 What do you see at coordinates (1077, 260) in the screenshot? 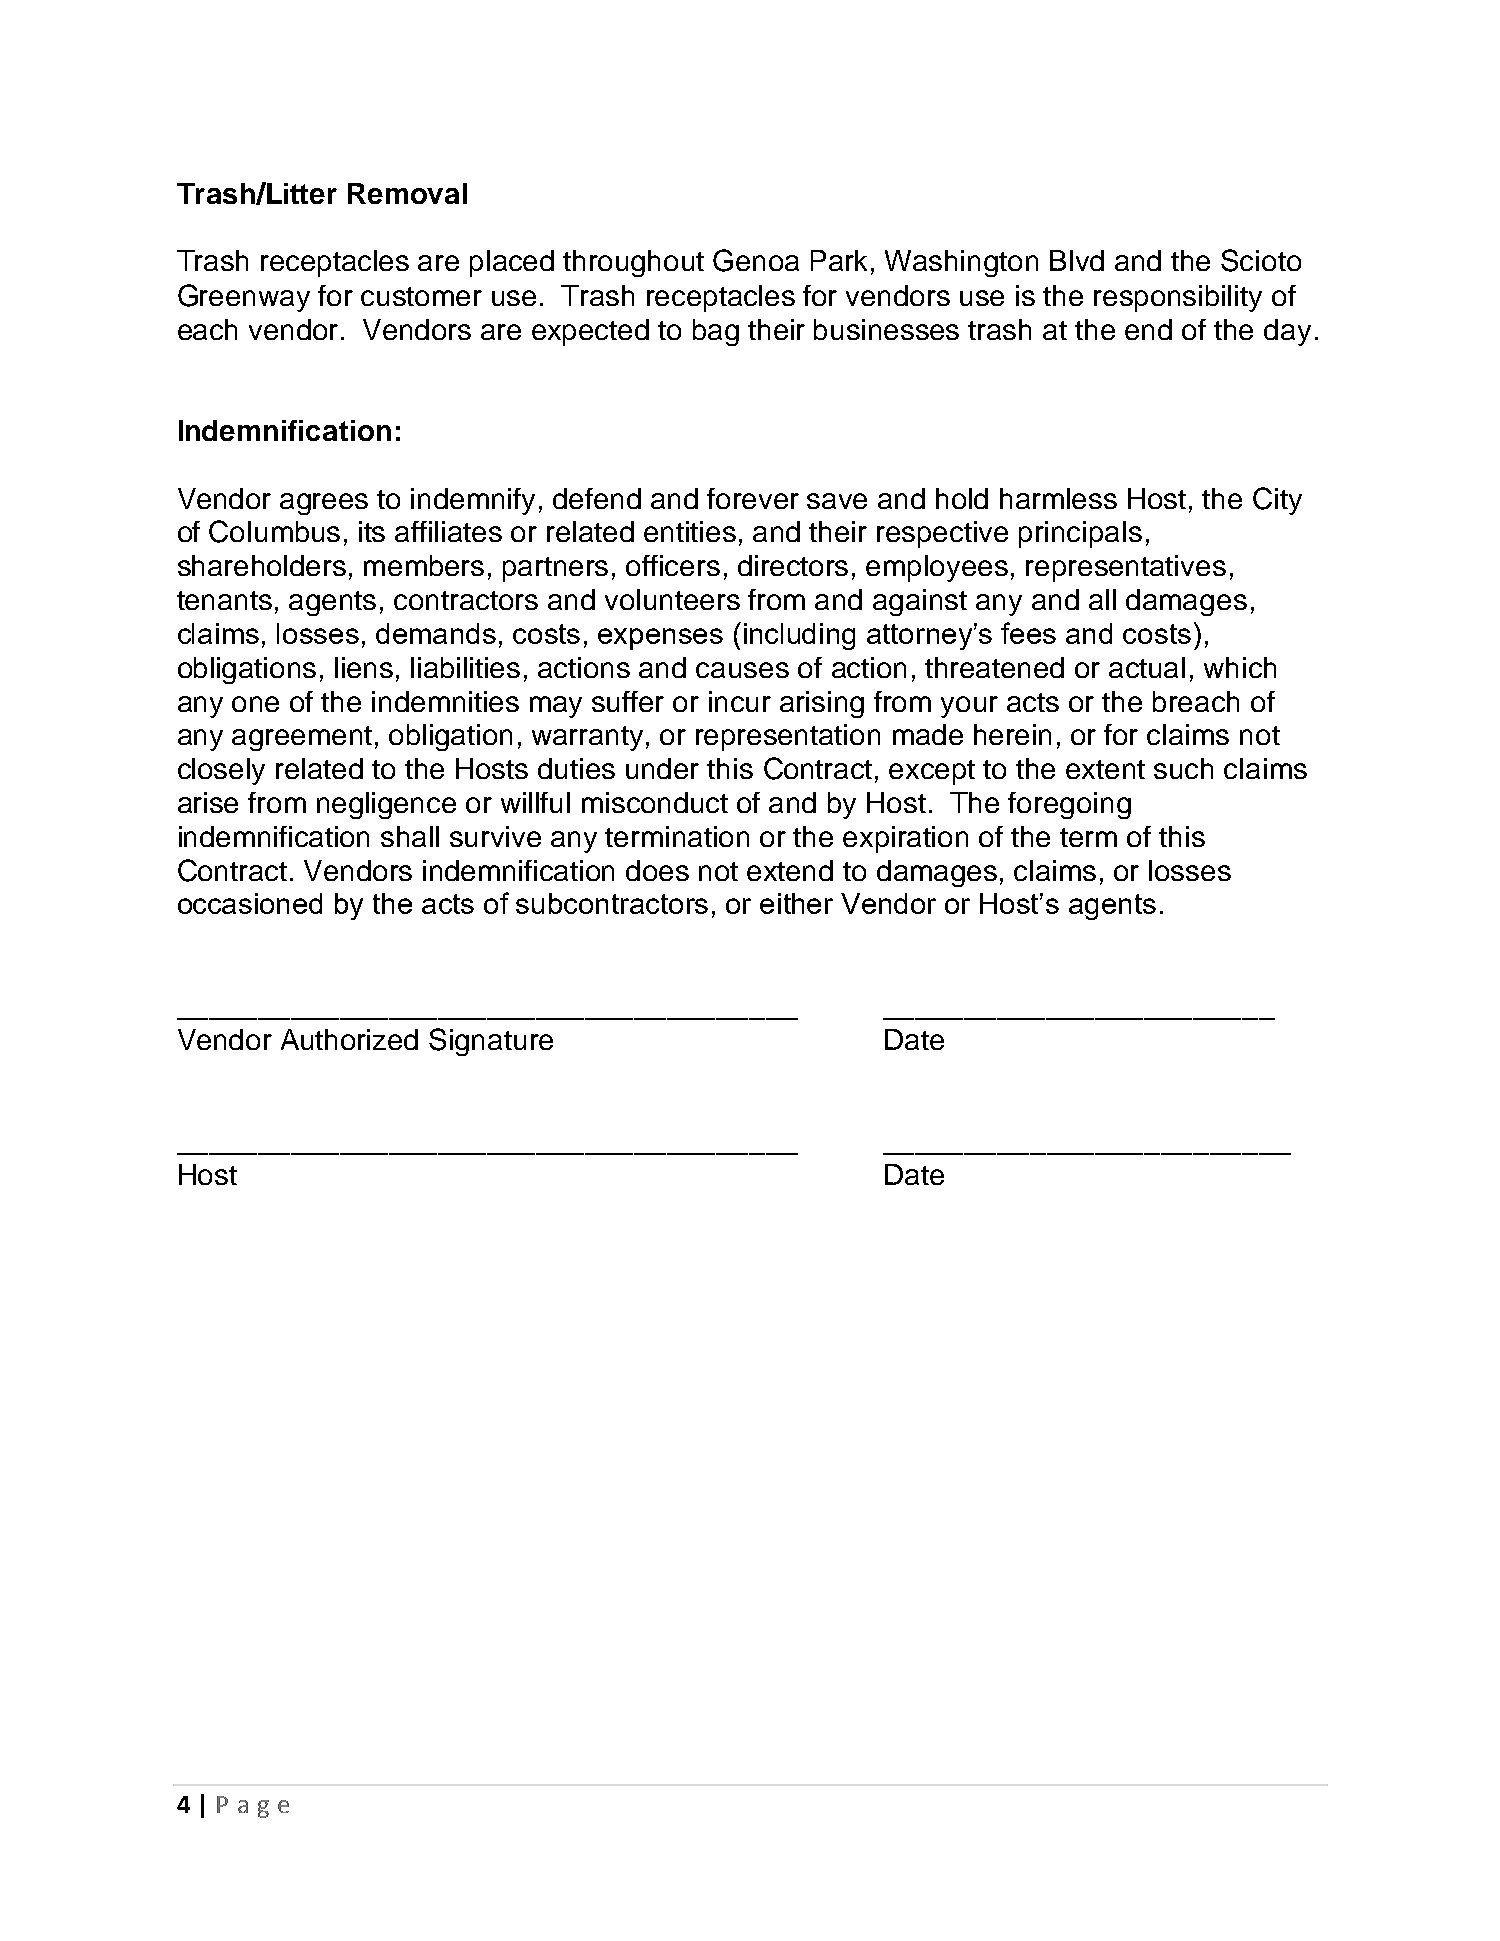
I see `Blvd` at bounding box center [1077, 260].
